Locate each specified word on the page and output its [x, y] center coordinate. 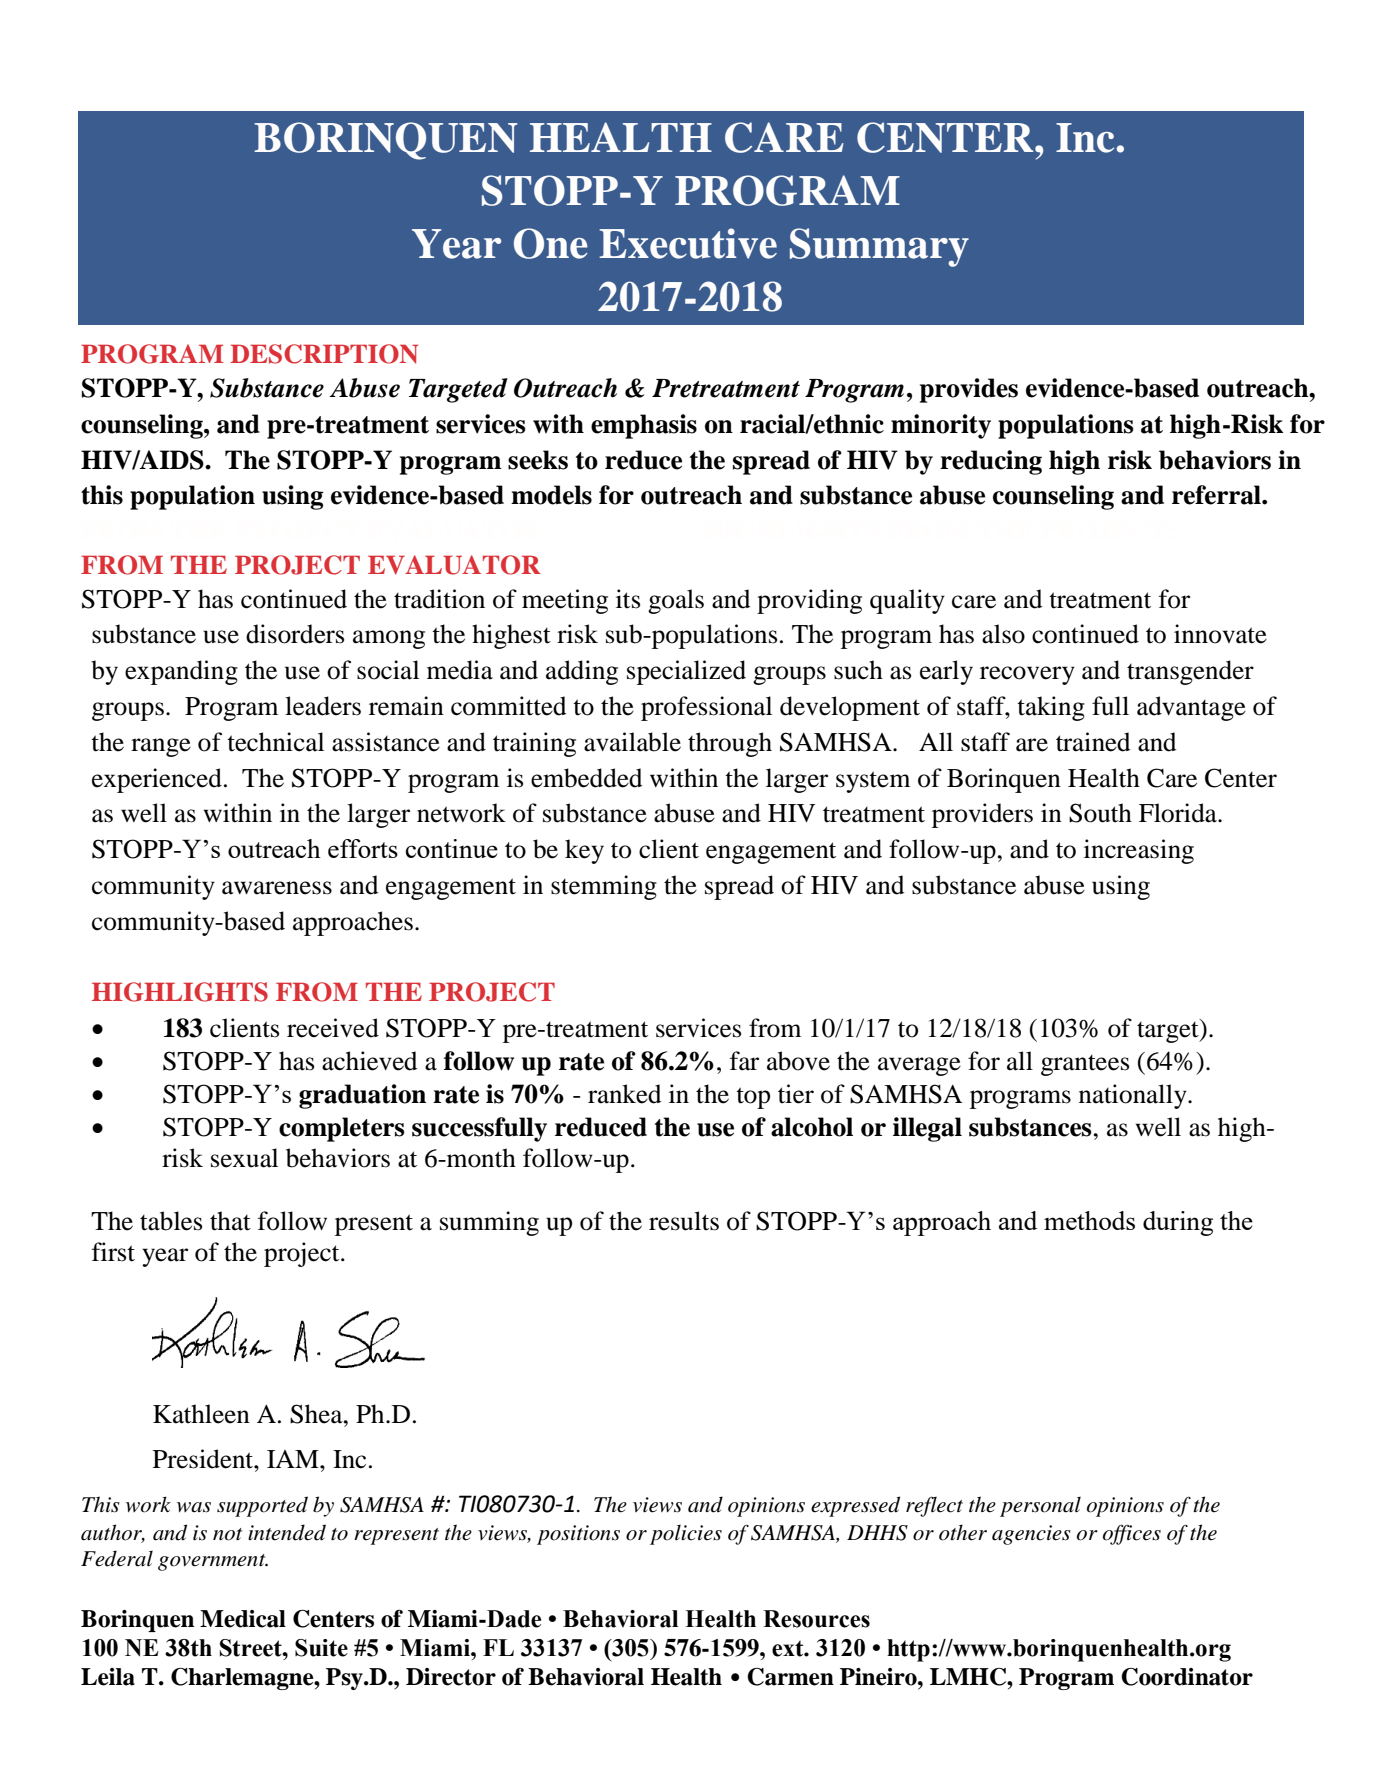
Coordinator [1187, 1677]
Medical [243, 1619]
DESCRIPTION [324, 354]
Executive [688, 243]
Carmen [790, 1677]
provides [969, 390]
